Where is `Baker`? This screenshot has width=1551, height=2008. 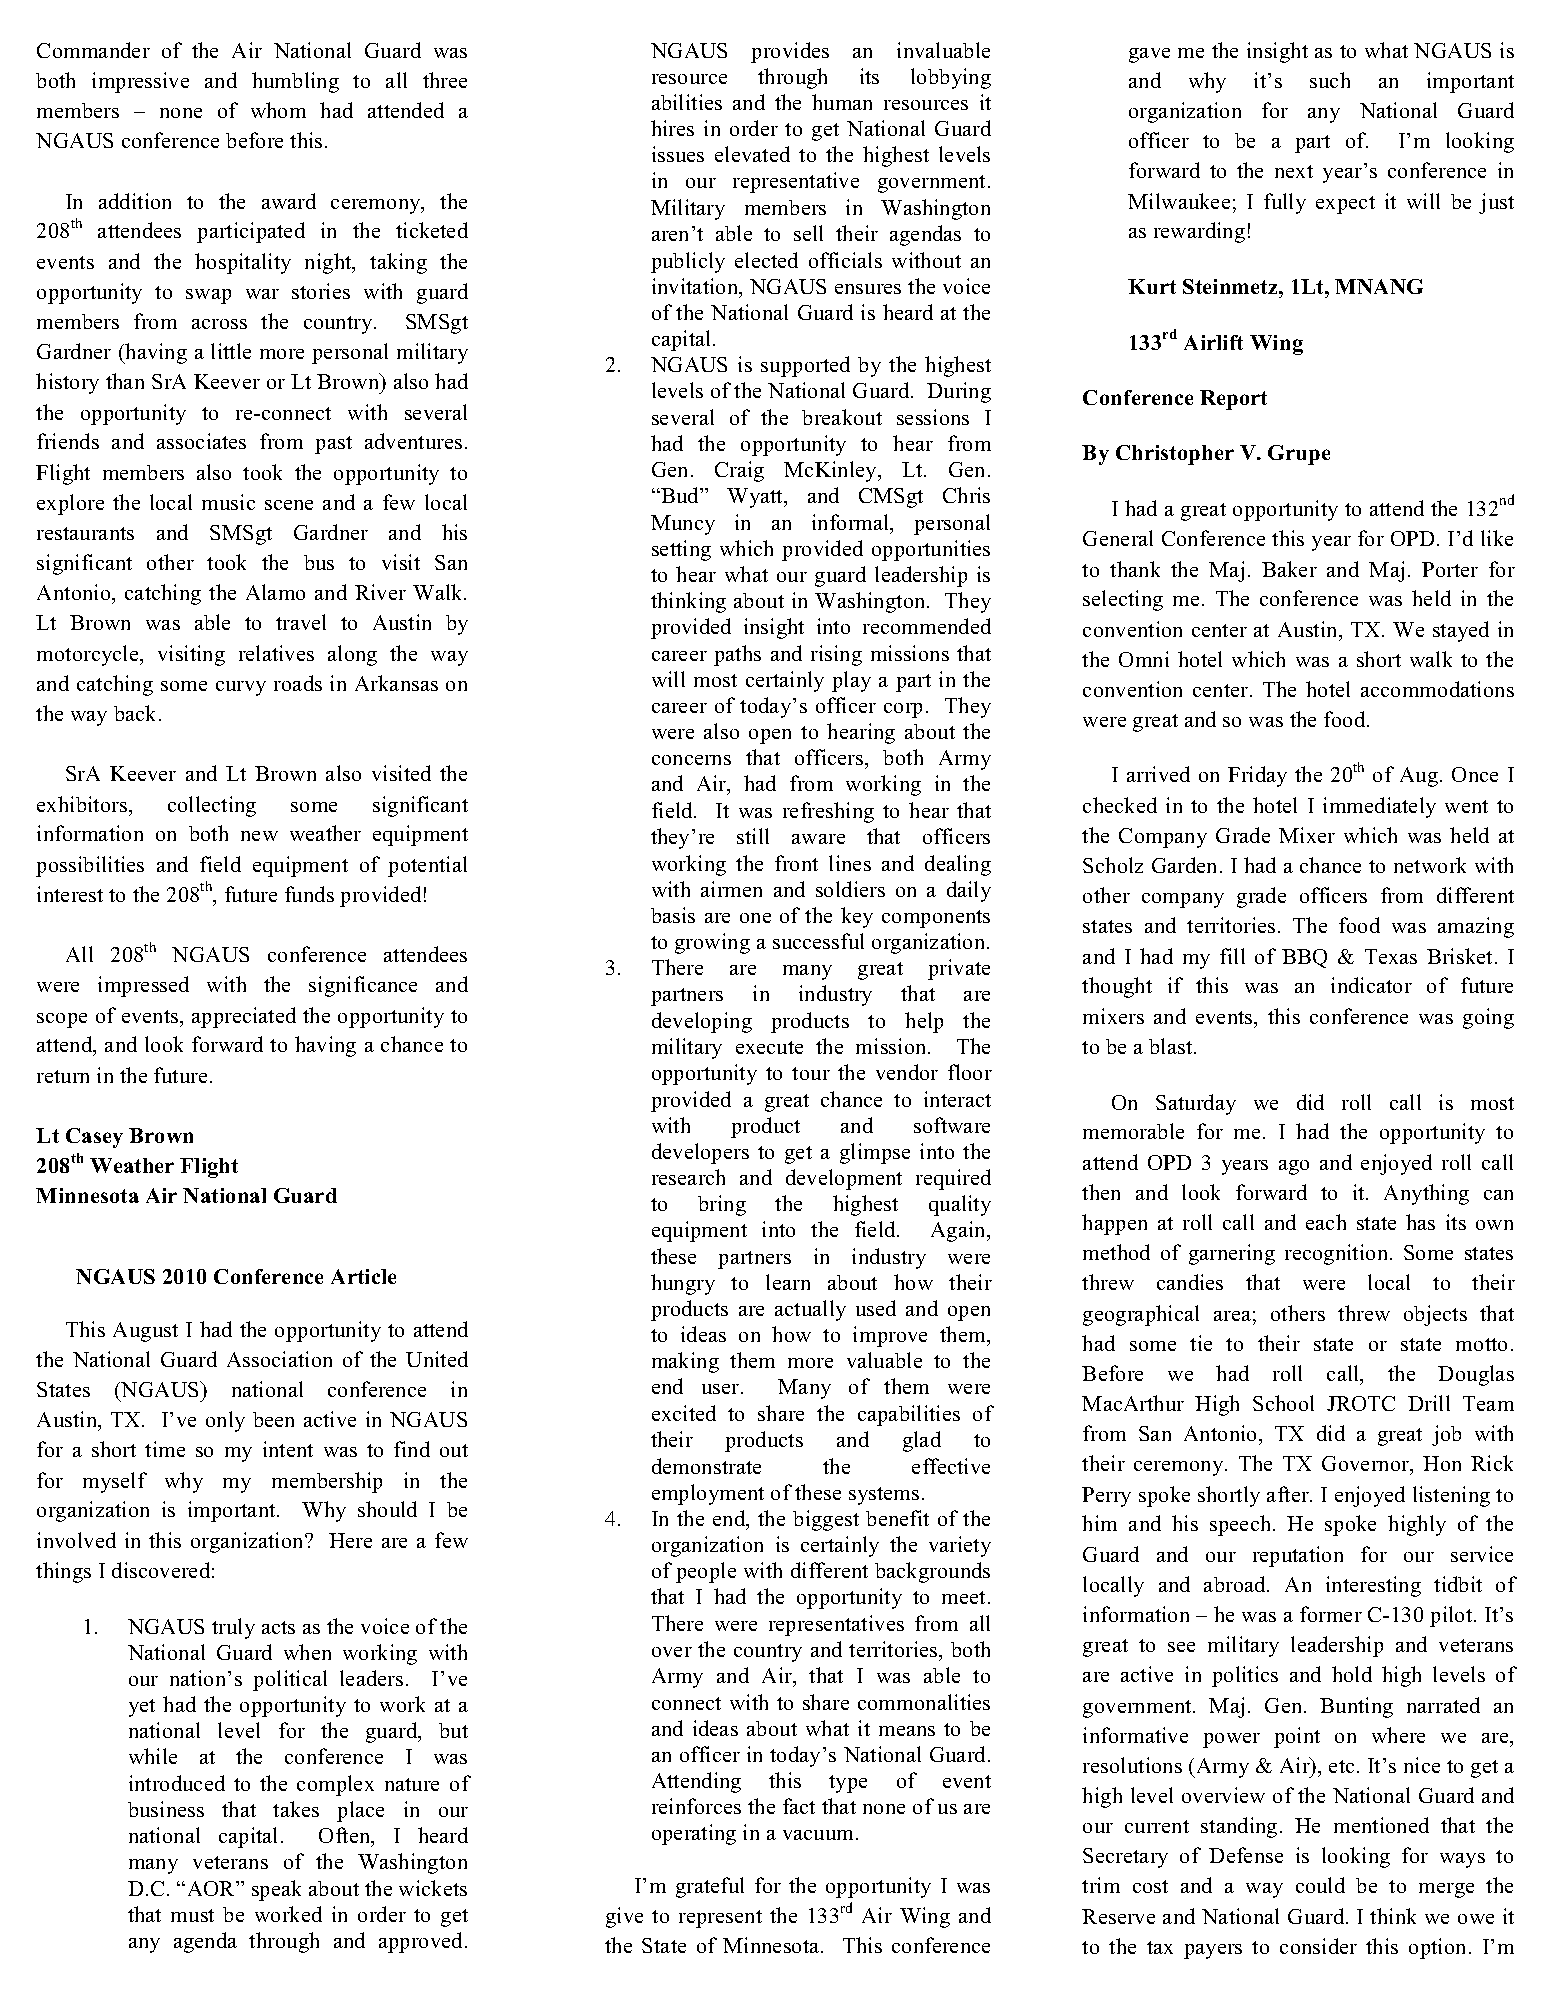 Baker is located at coordinates (1289, 569).
